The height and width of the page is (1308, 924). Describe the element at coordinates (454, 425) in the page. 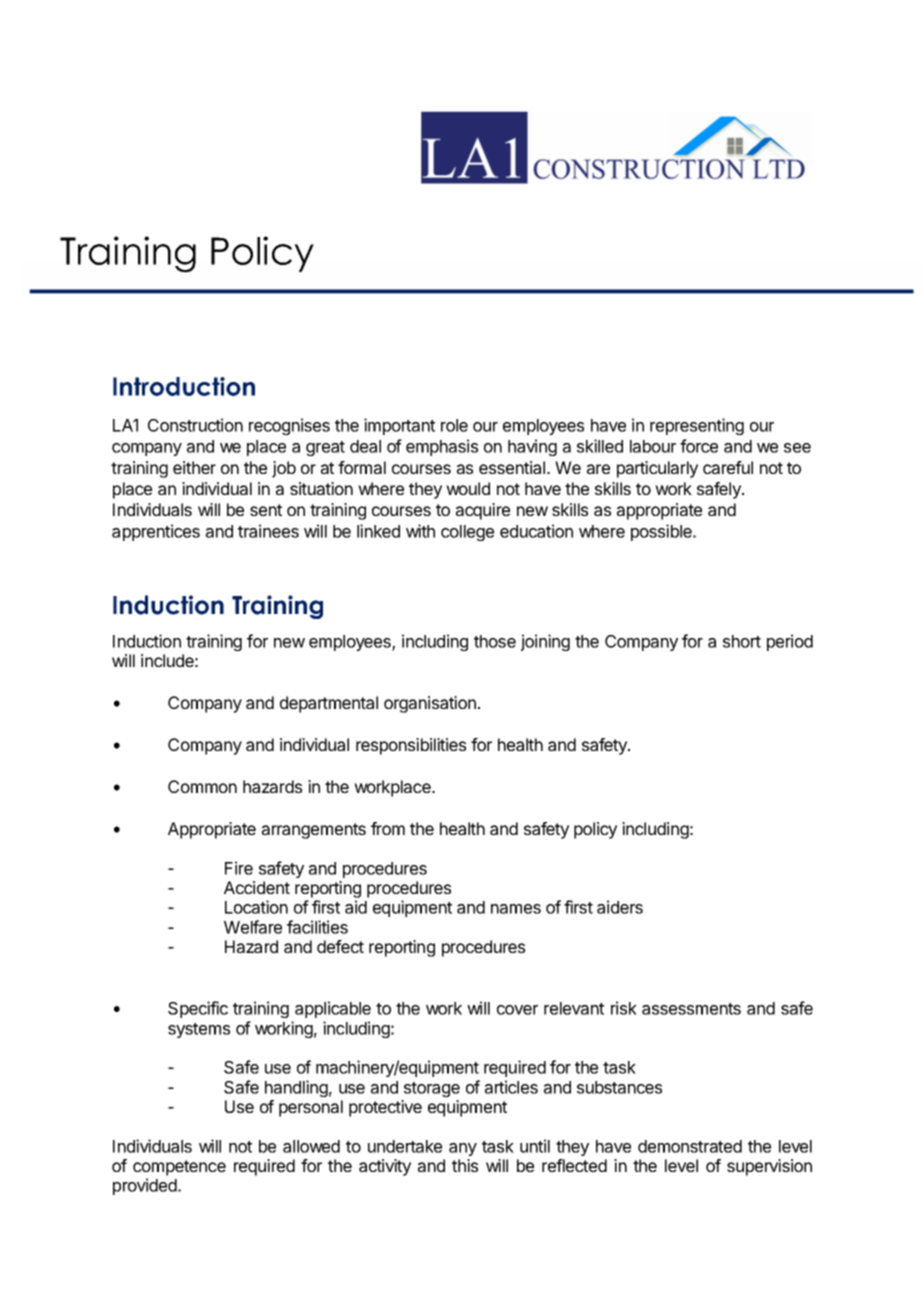

I see `role` at that location.
